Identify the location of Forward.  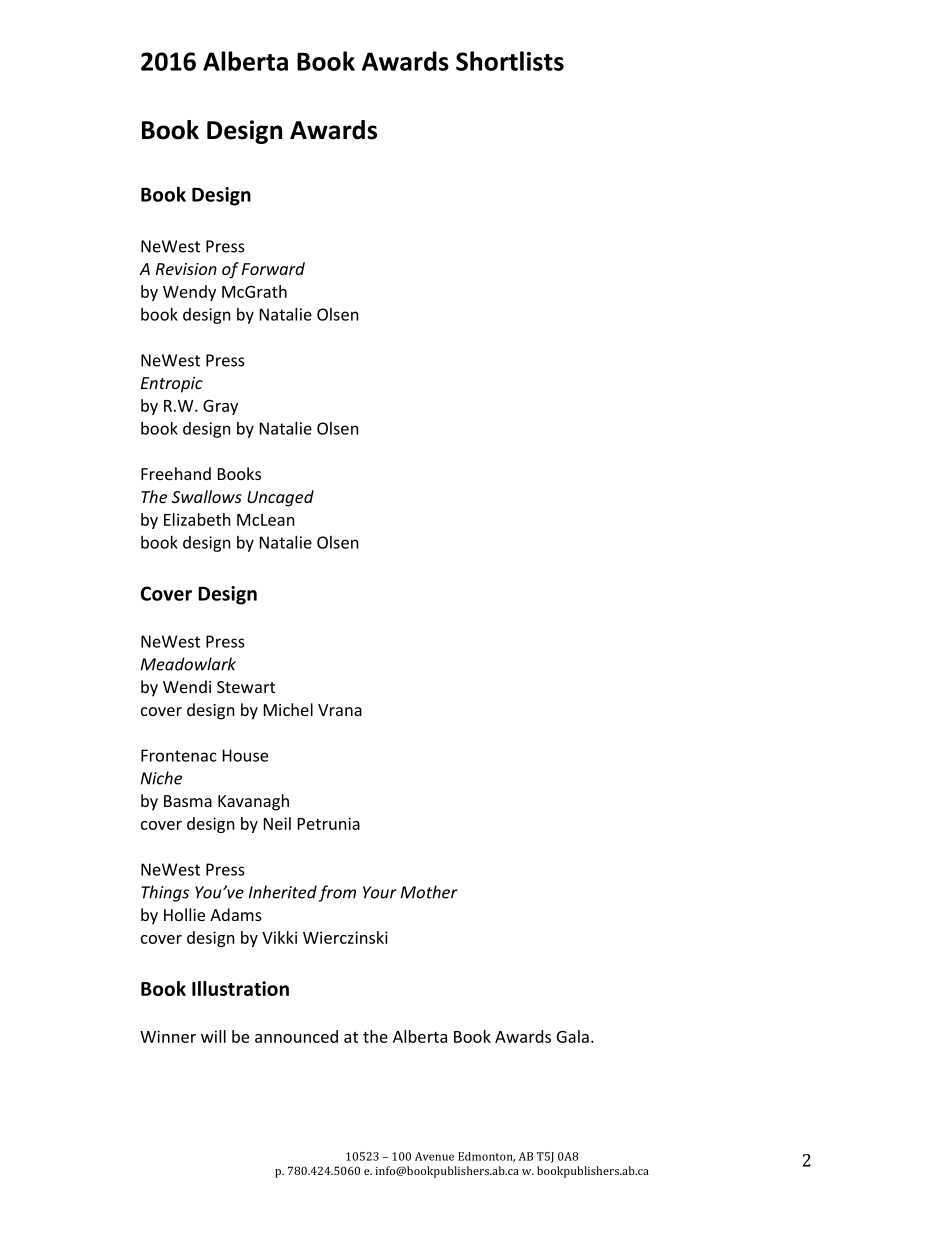
(273, 268).
